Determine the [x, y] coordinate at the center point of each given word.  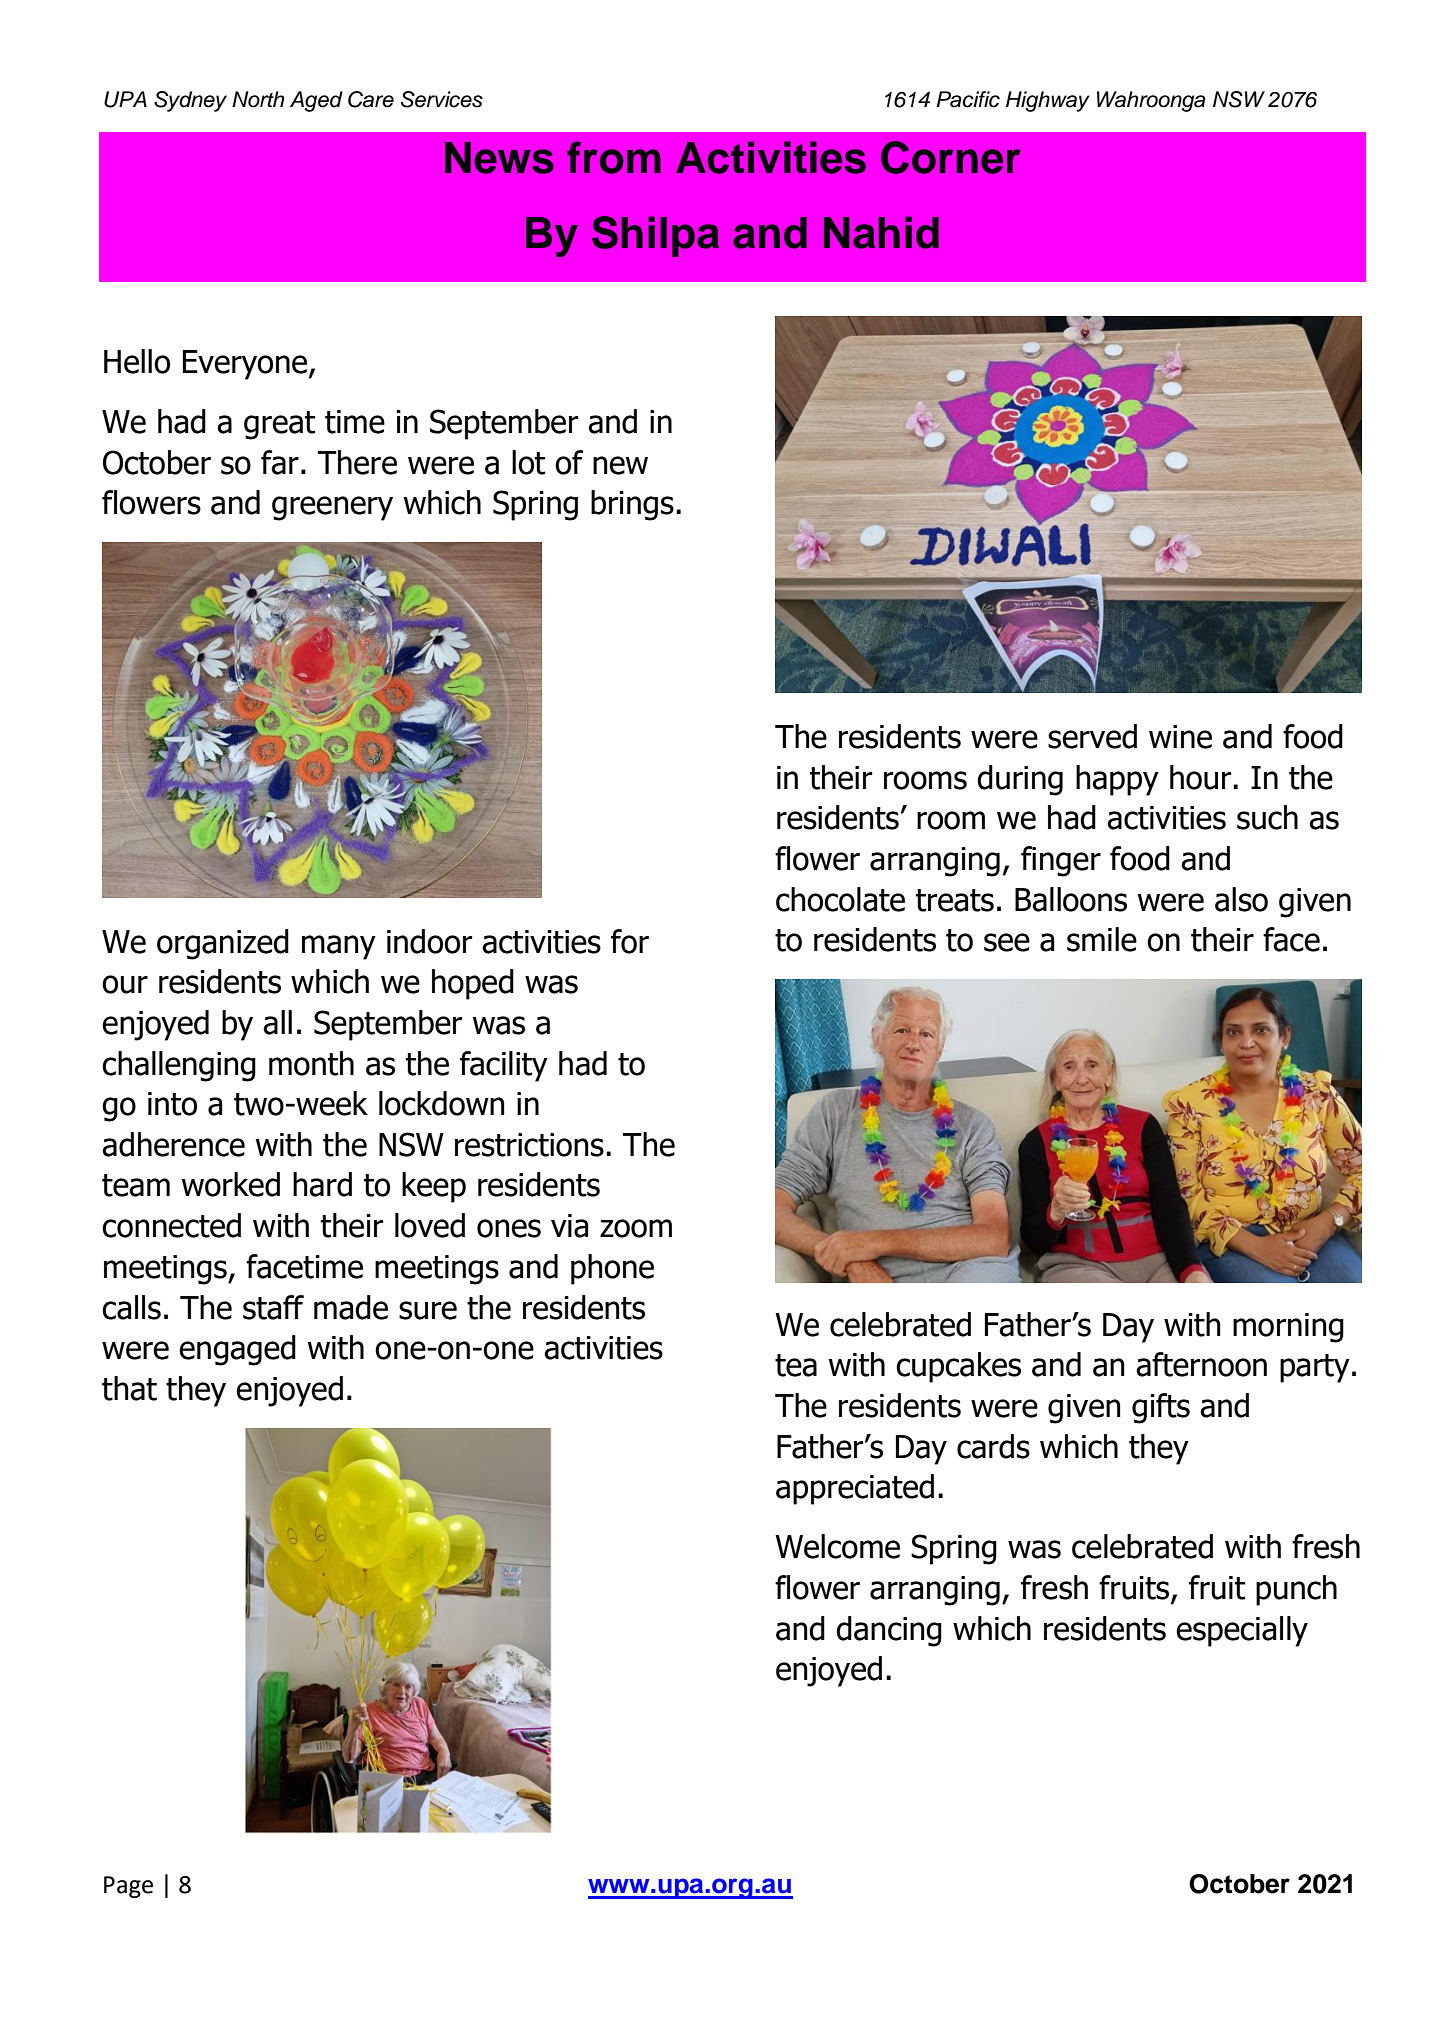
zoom [636, 1228]
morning [1288, 1328]
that [129, 1388]
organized [223, 944]
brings [632, 505]
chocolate [840, 899]
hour [1202, 777]
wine [1180, 737]
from [614, 157]
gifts [1161, 1408]
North [258, 99]
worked [230, 1184]
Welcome [837, 1546]
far [280, 462]
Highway [1048, 101]
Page [128, 1887]
